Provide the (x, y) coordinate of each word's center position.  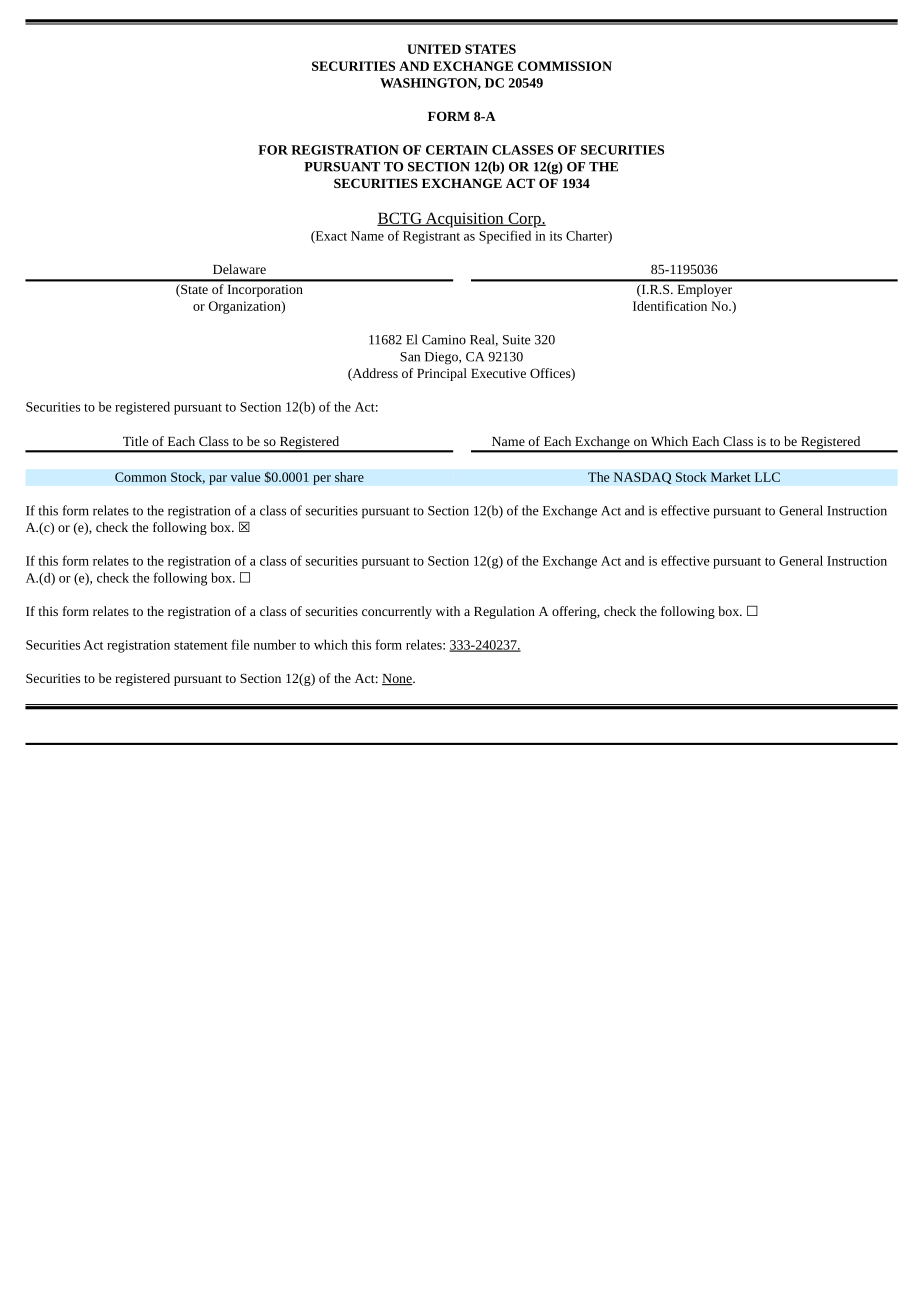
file (240, 644)
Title (135, 441)
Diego (442, 358)
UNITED (434, 49)
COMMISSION (565, 66)
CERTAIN (457, 150)
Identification (670, 306)
